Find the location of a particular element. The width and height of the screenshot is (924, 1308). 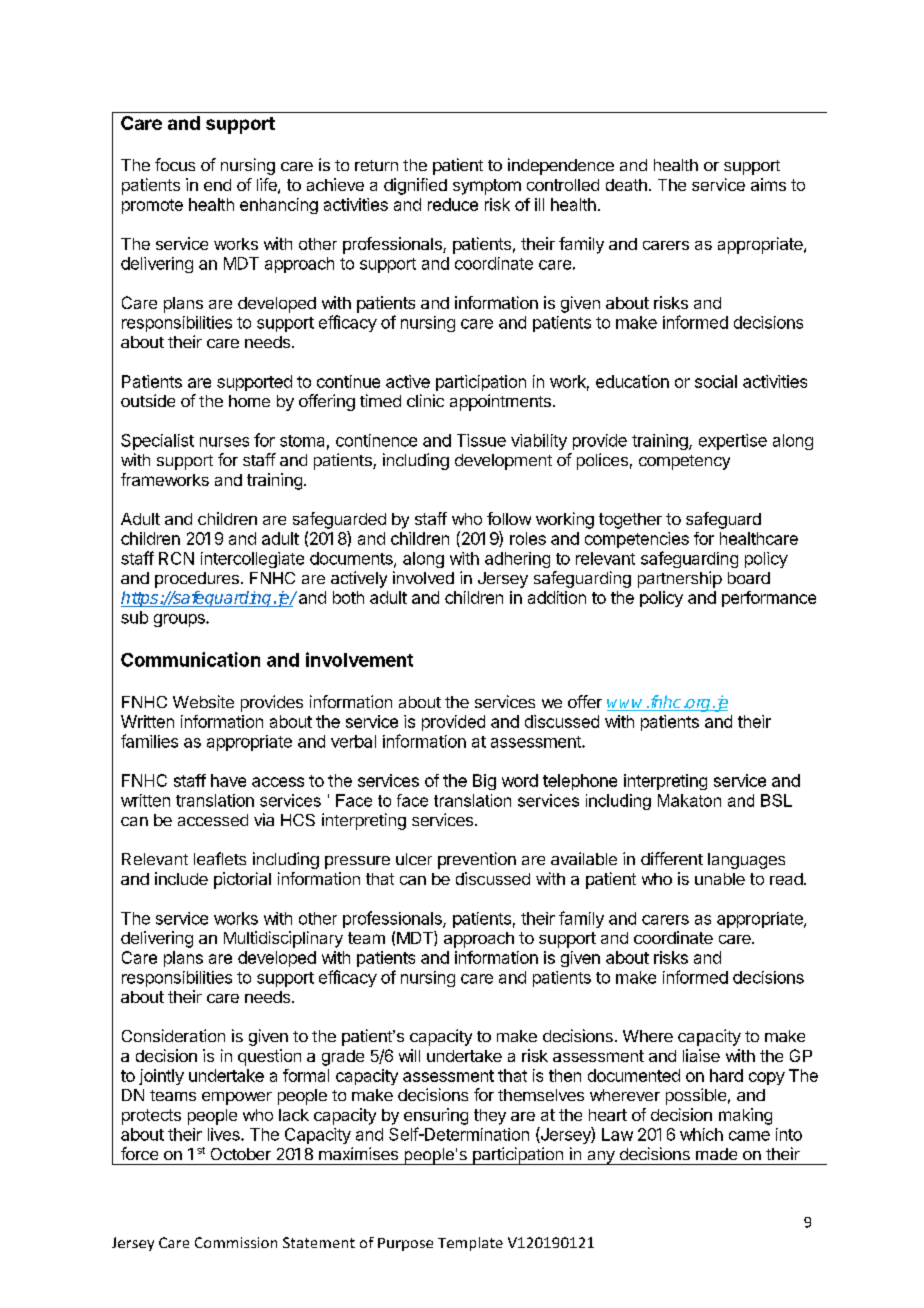

unable is located at coordinates (720, 879).
